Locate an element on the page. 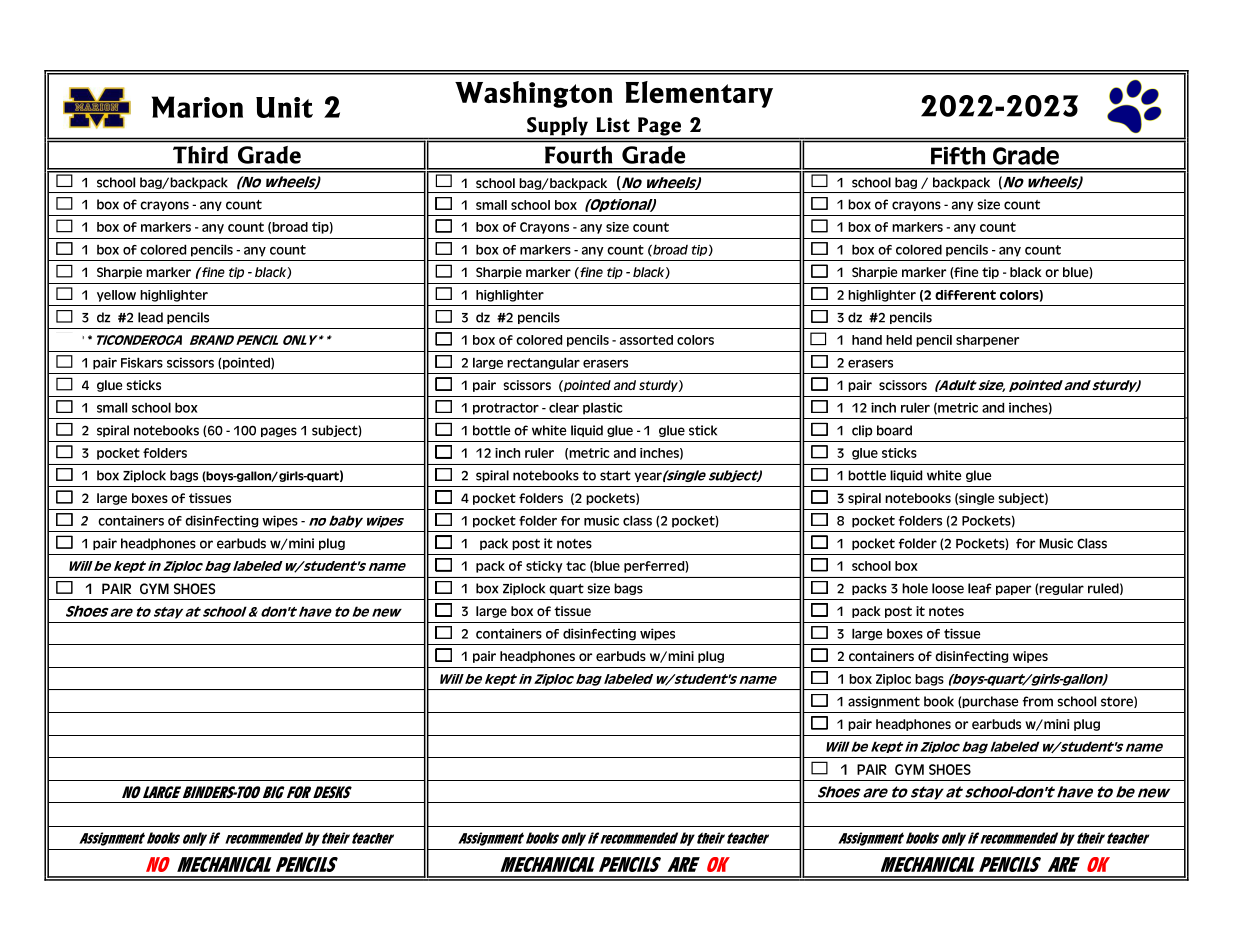 The width and height of the page is (1233, 952). start is located at coordinates (615, 476).
